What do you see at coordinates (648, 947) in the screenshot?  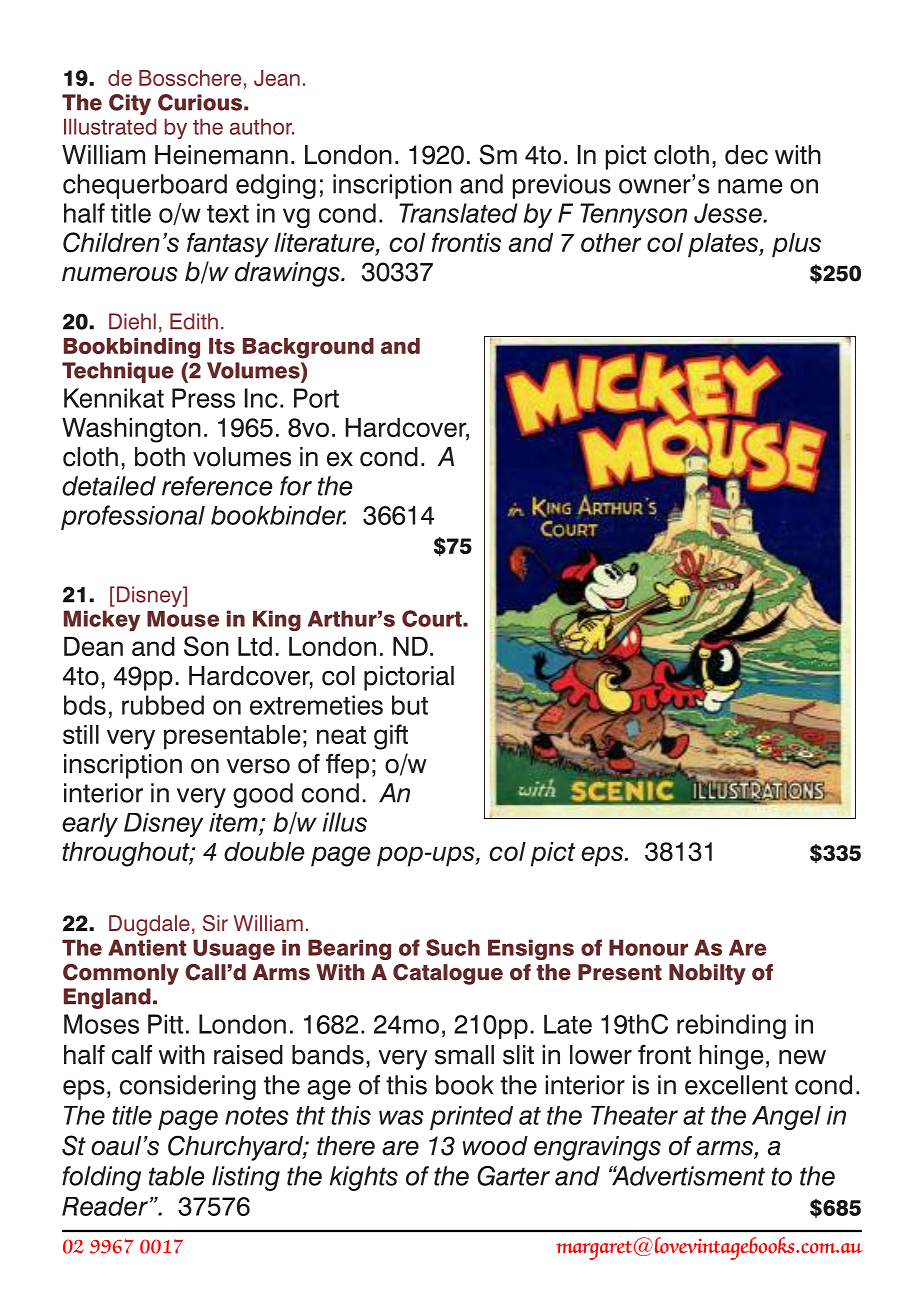 I see `Honour` at bounding box center [648, 947].
